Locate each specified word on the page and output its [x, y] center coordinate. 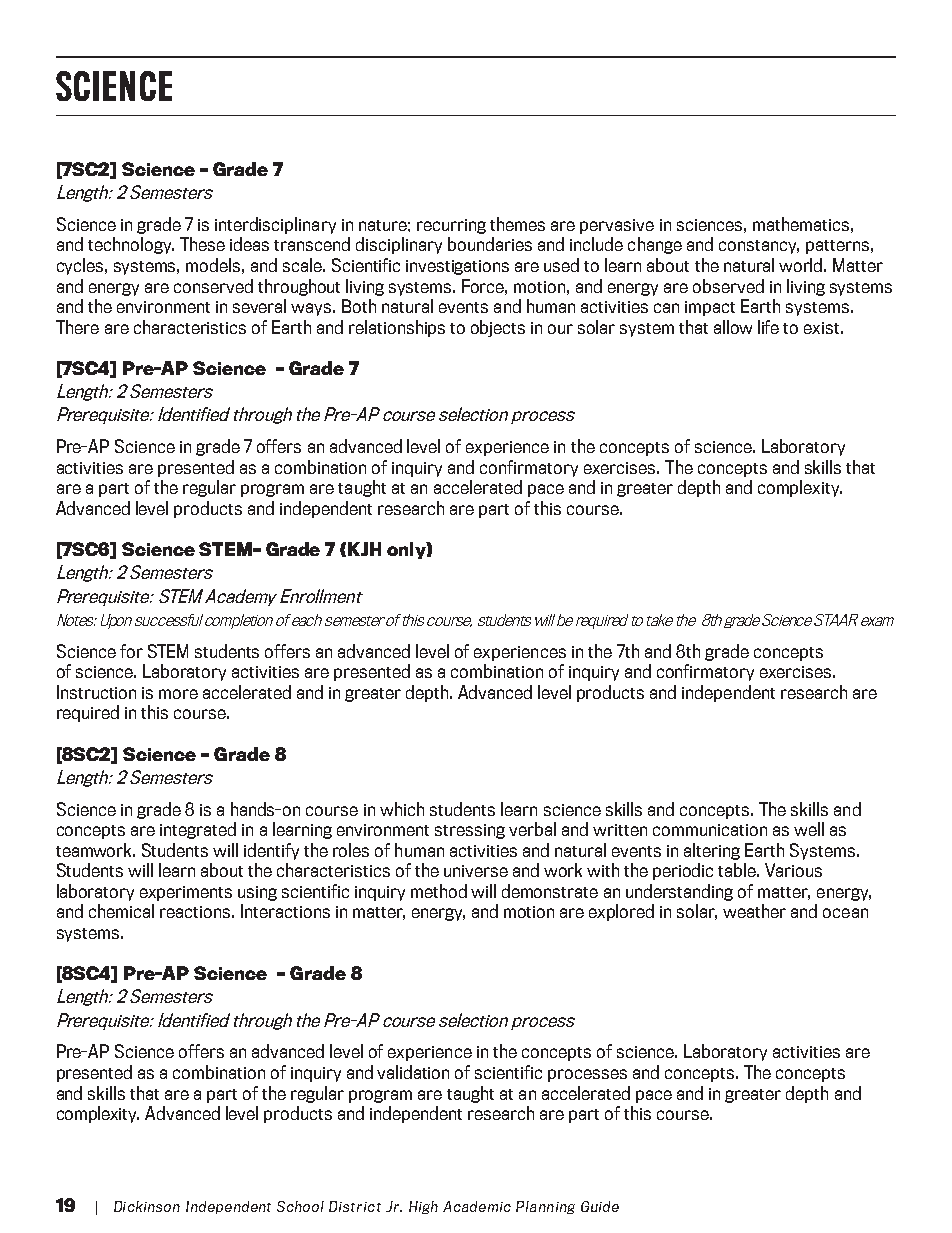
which [402, 809]
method [439, 891]
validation [413, 1072]
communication [710, 830]
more [178, 694]
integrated [198, 830]
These [202, 244]
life [768, 327]
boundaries [490, 244]
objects [498, 328]
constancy [759, 247]
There [77, 327]
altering [712, 851]
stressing [470, 831]
